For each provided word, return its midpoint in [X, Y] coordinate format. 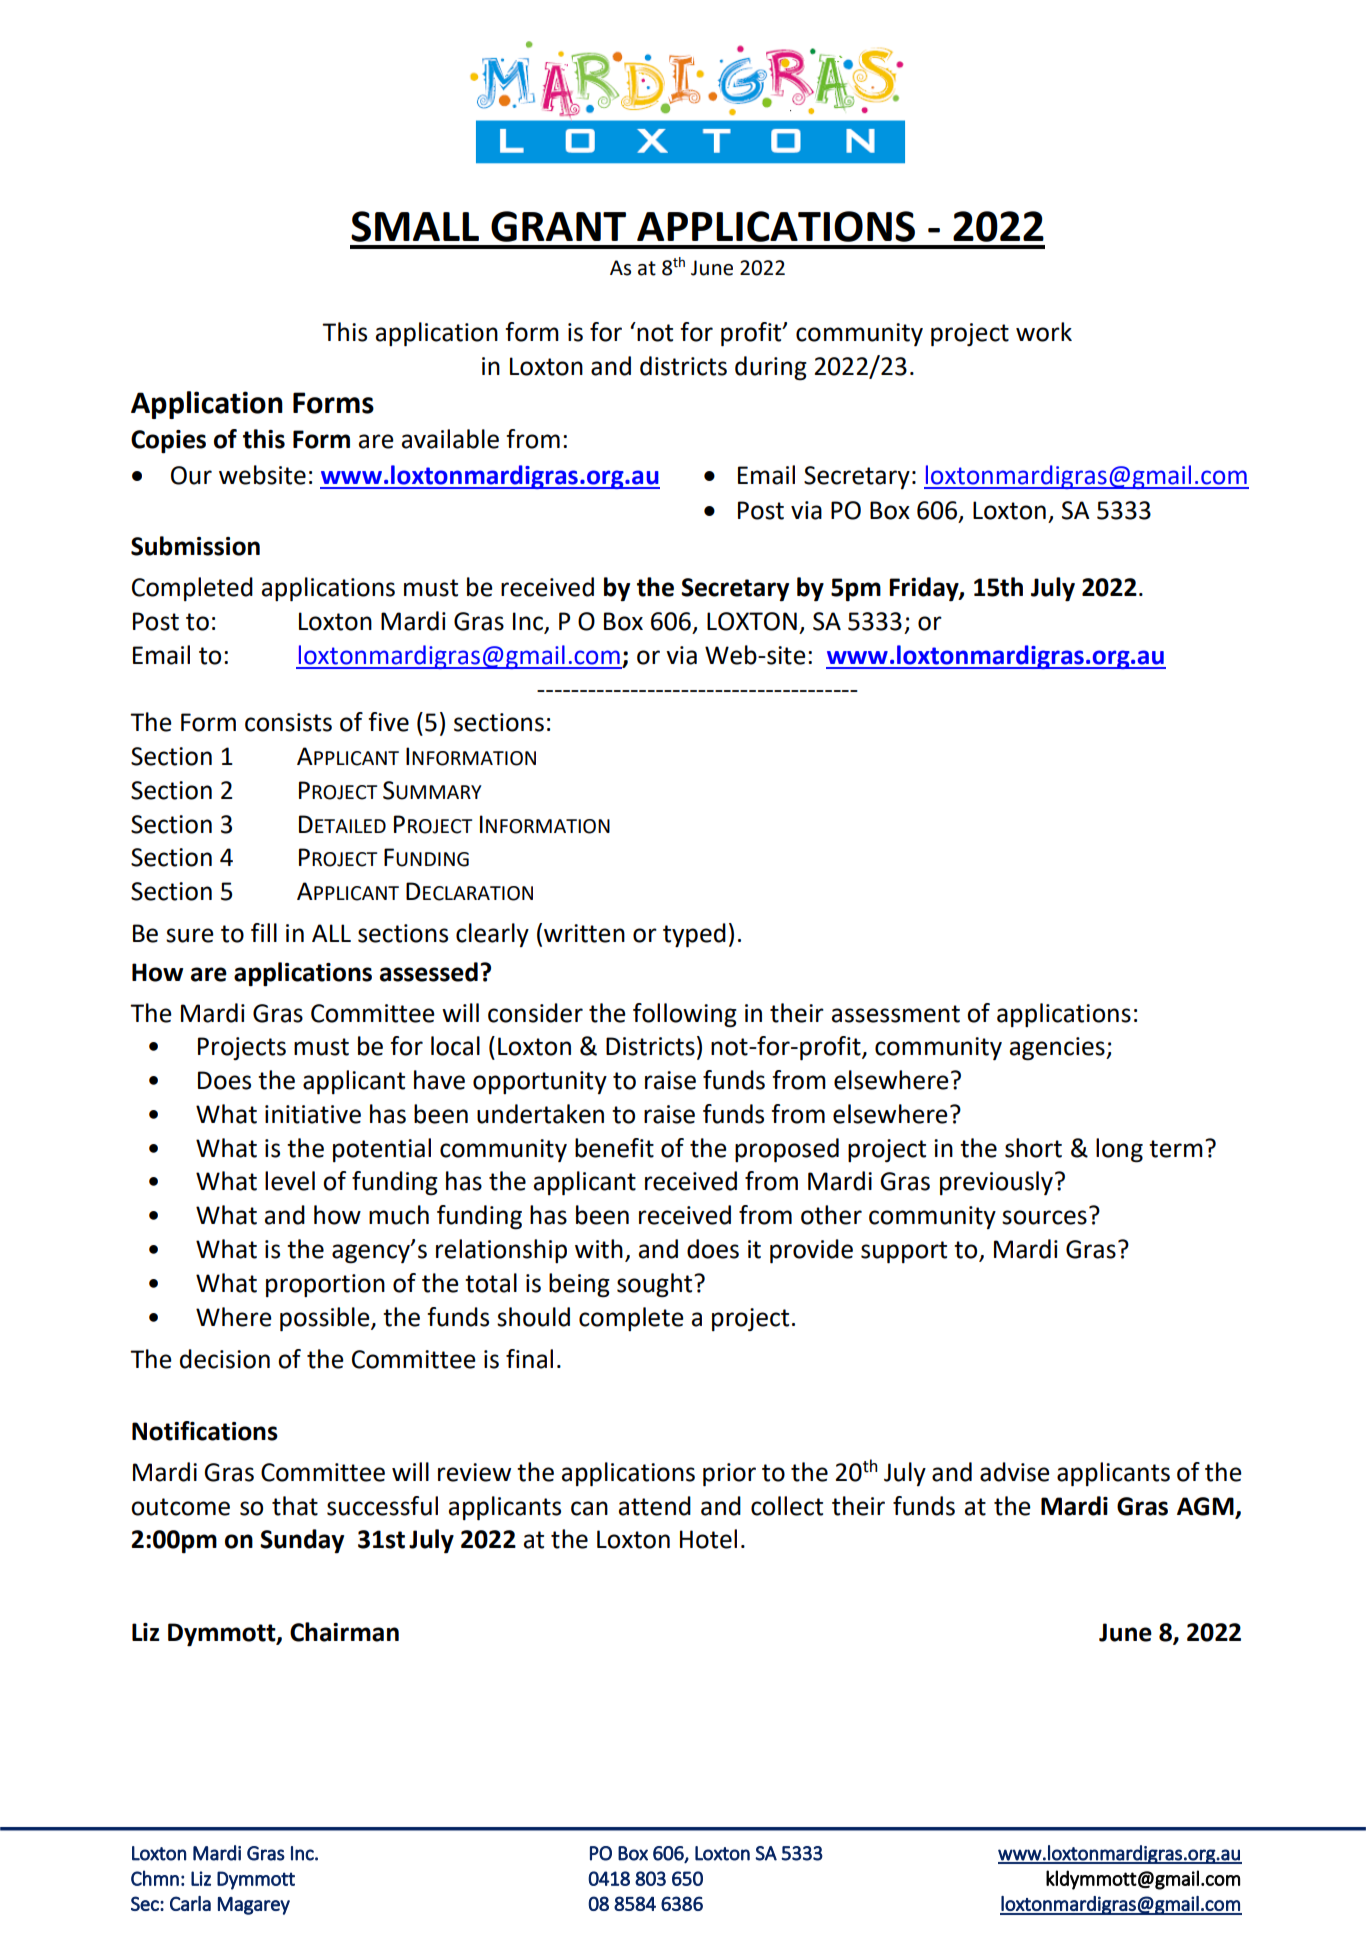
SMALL [415, 226]
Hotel [708, 1539]
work [1044, 332]
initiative [313, 1114]
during [771, 368]
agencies [1058, 1049]
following [685, 1015]
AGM [1205, 1506]
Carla [190, 1903]
